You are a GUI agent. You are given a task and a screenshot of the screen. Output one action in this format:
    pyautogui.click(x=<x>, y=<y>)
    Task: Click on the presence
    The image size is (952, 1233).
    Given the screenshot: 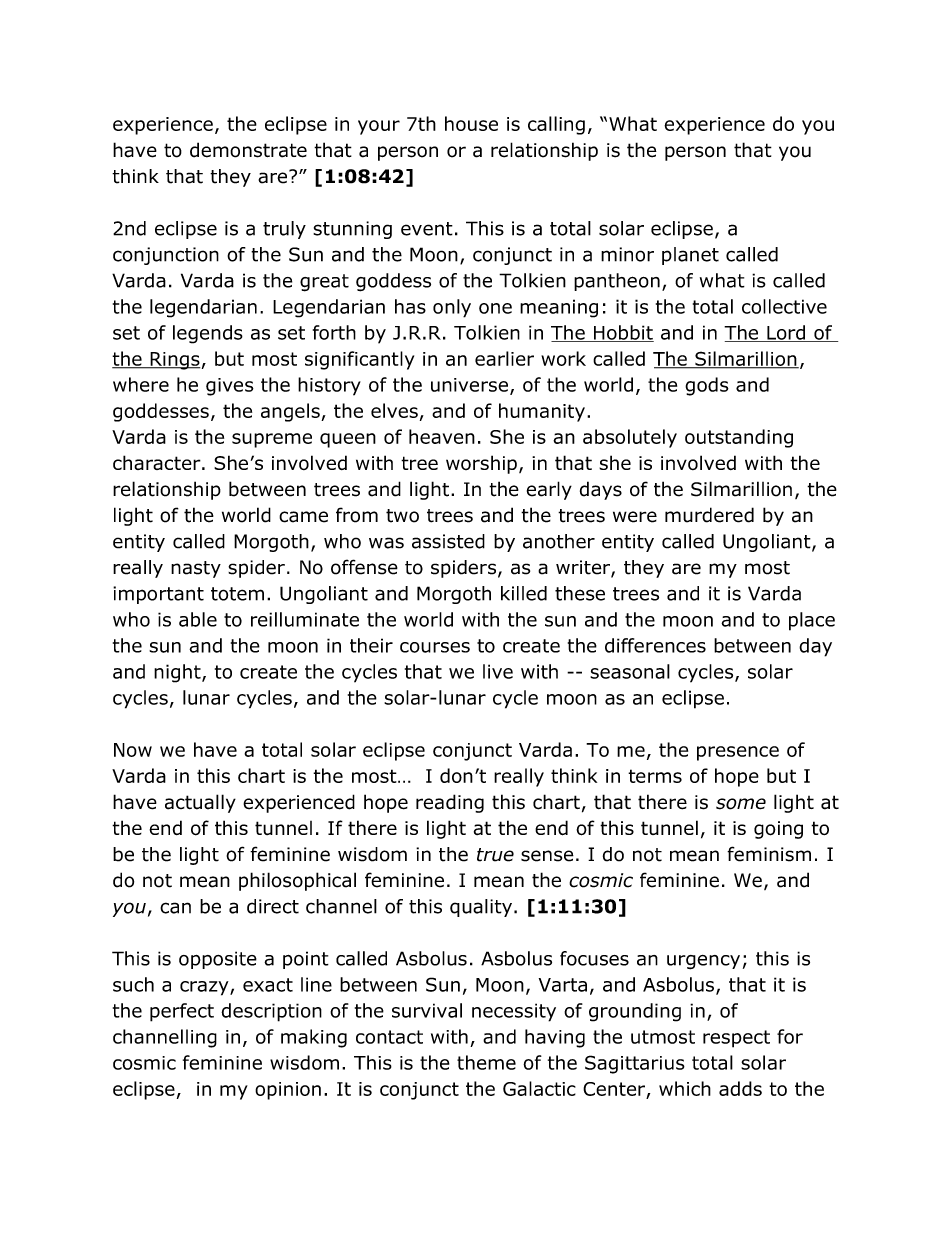 What is the action you would take?
    pyautogui.click(x=738, y=753)
